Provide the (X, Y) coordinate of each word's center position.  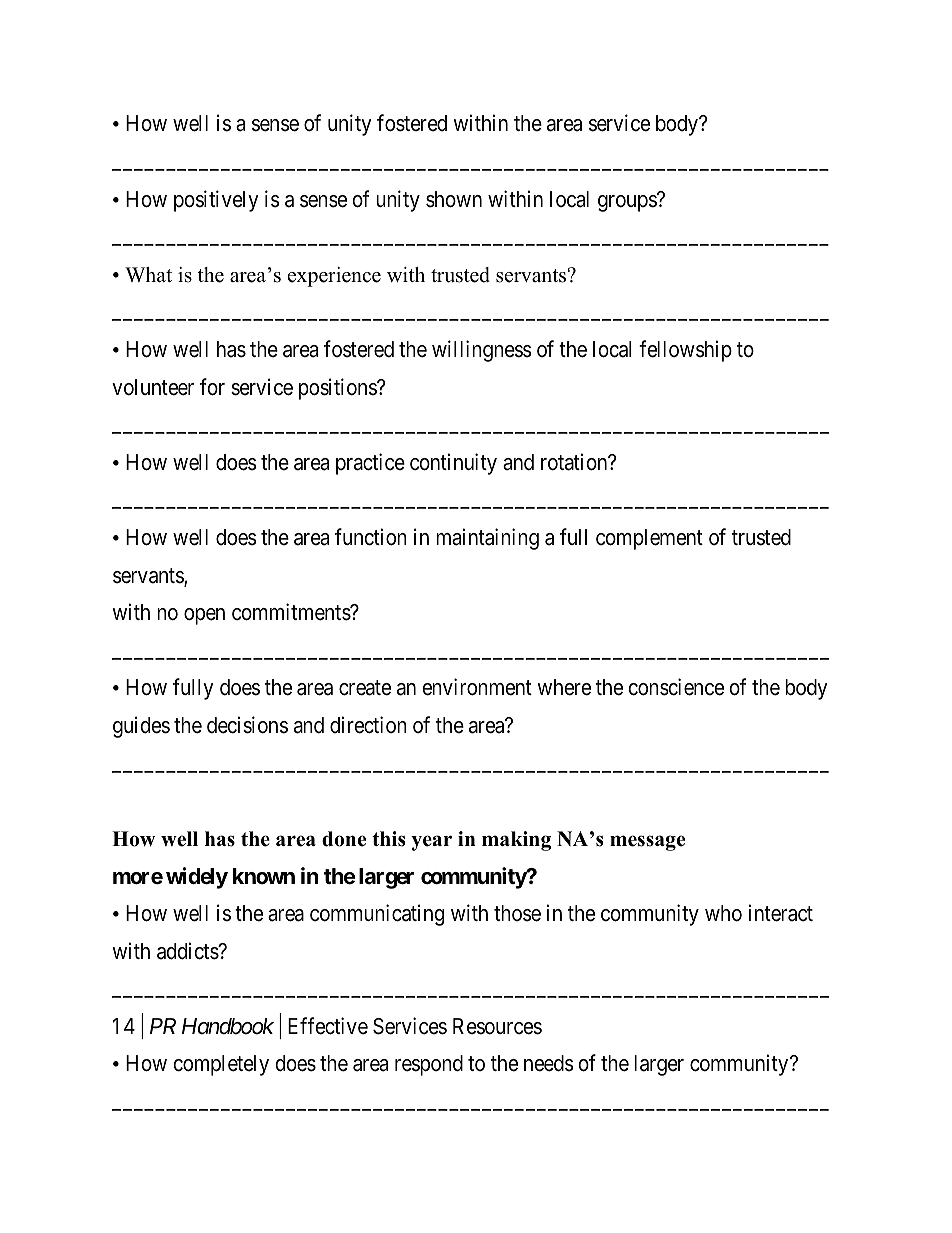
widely (197, 878)
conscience (676, 687)
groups (627, 203)
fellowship (685, 351)
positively (216, 201)
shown (454, 199)
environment (477, 687)
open (204, 616)
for (212, 387)
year (431, 843)
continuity (453, 464)
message (647, 843)
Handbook (228, 1026)
